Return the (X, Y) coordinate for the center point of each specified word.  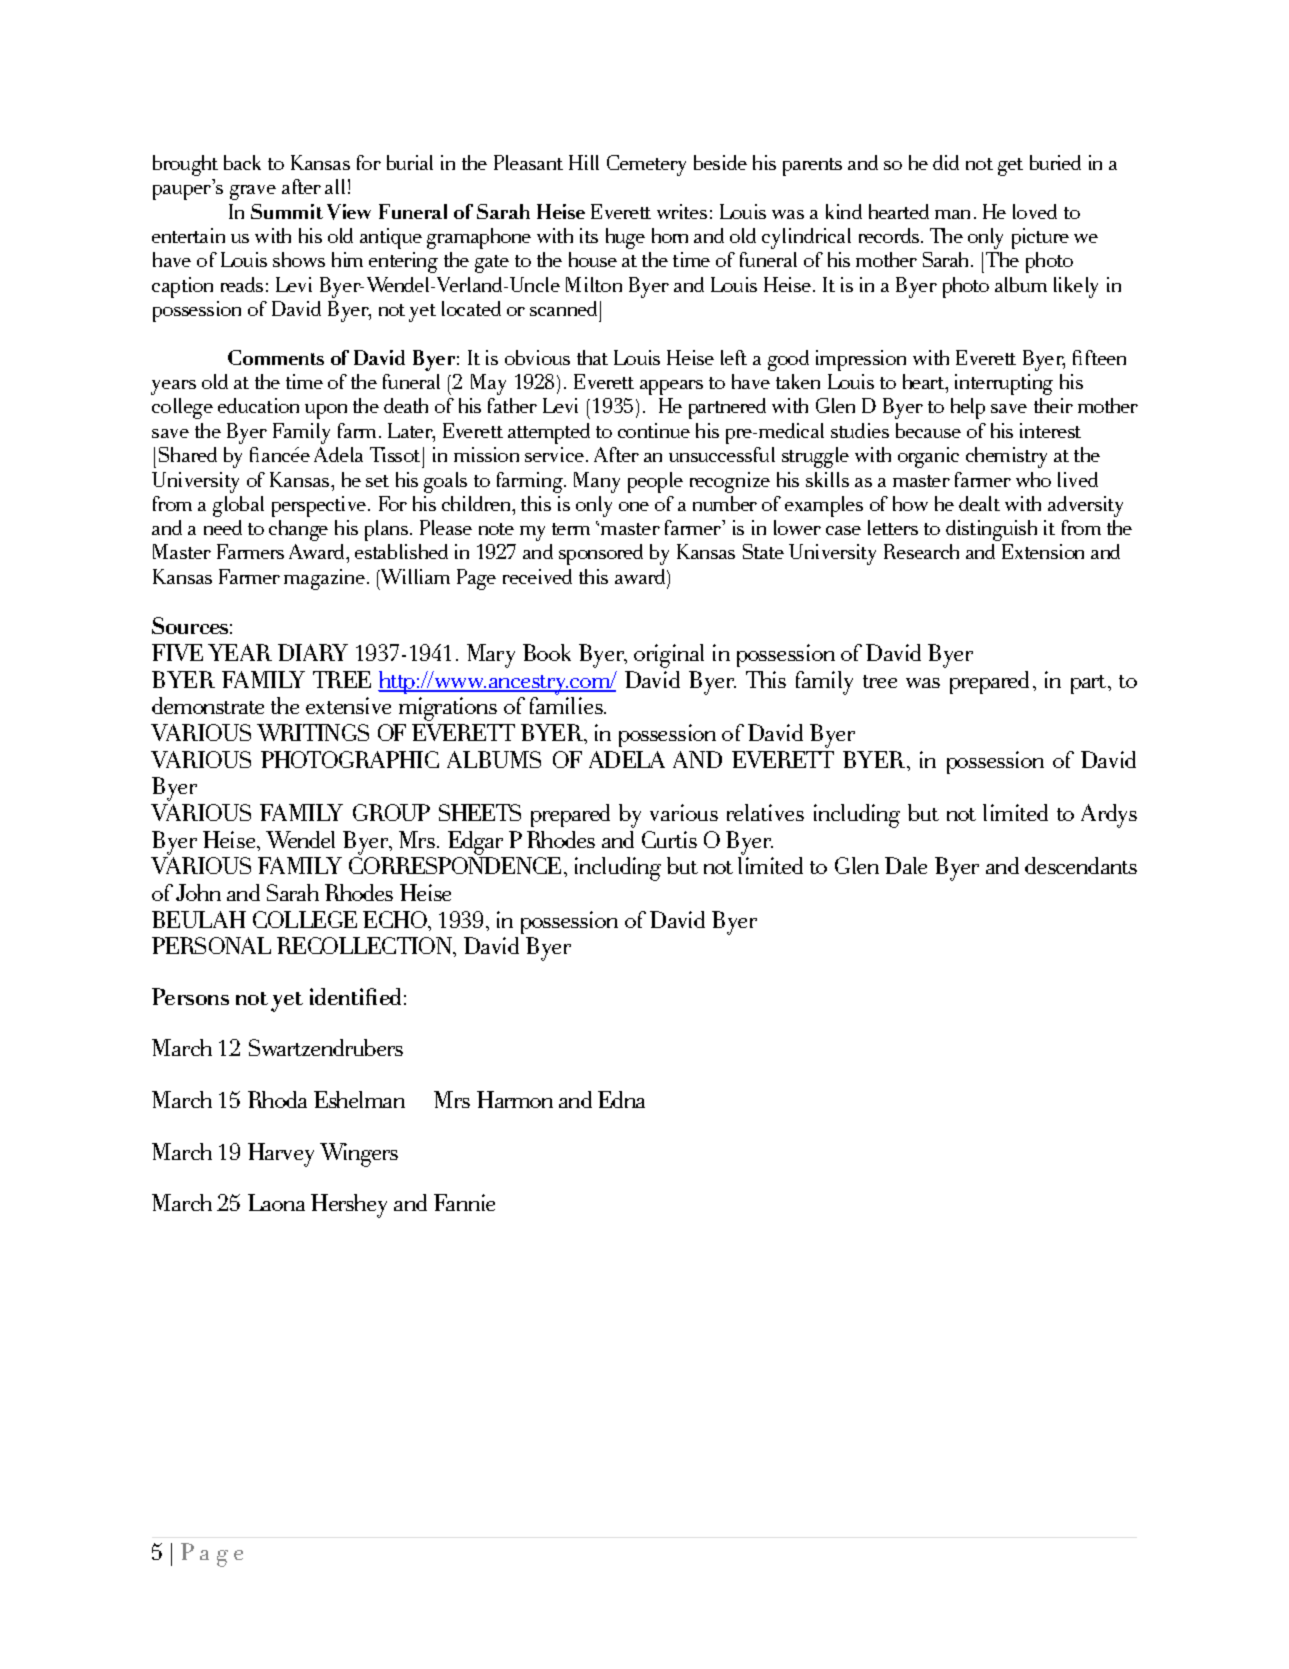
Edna (621, 1099)
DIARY (313, 652)
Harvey (281, 1155)
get (1010, 167)
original (669, 656)
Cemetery (646, 165)
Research (921, 551)
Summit (287, 211)
